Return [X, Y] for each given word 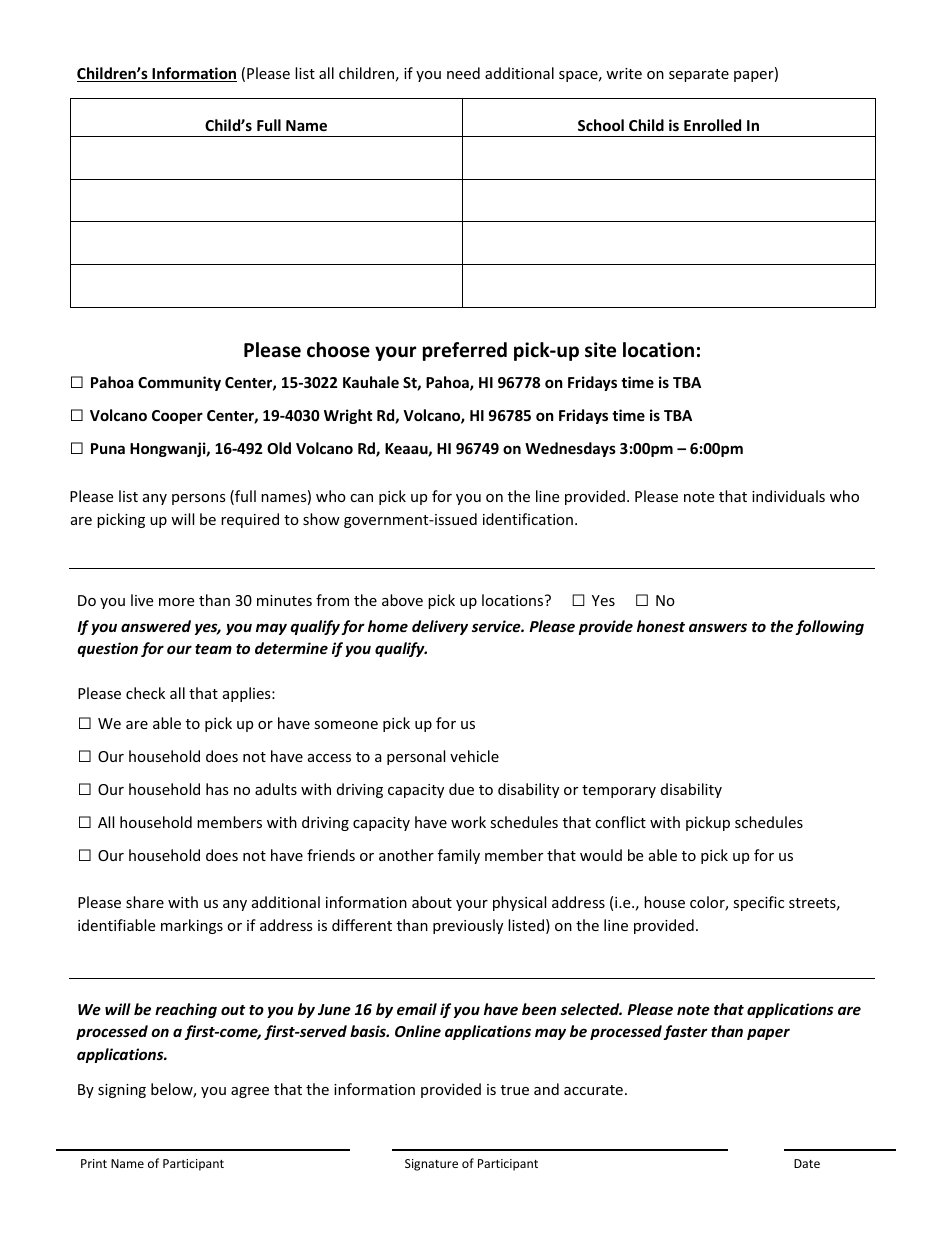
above [402, 600]
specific [758, 903]
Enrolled [712, 125]
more [176, 602]
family [459, 856]
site [600, 350]
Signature [431, 1165]
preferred [465, 351]
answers [718, 627]
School [601, 125]
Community [179, 383]
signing [122, 1091]
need [463, 73]
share [145, 902]
